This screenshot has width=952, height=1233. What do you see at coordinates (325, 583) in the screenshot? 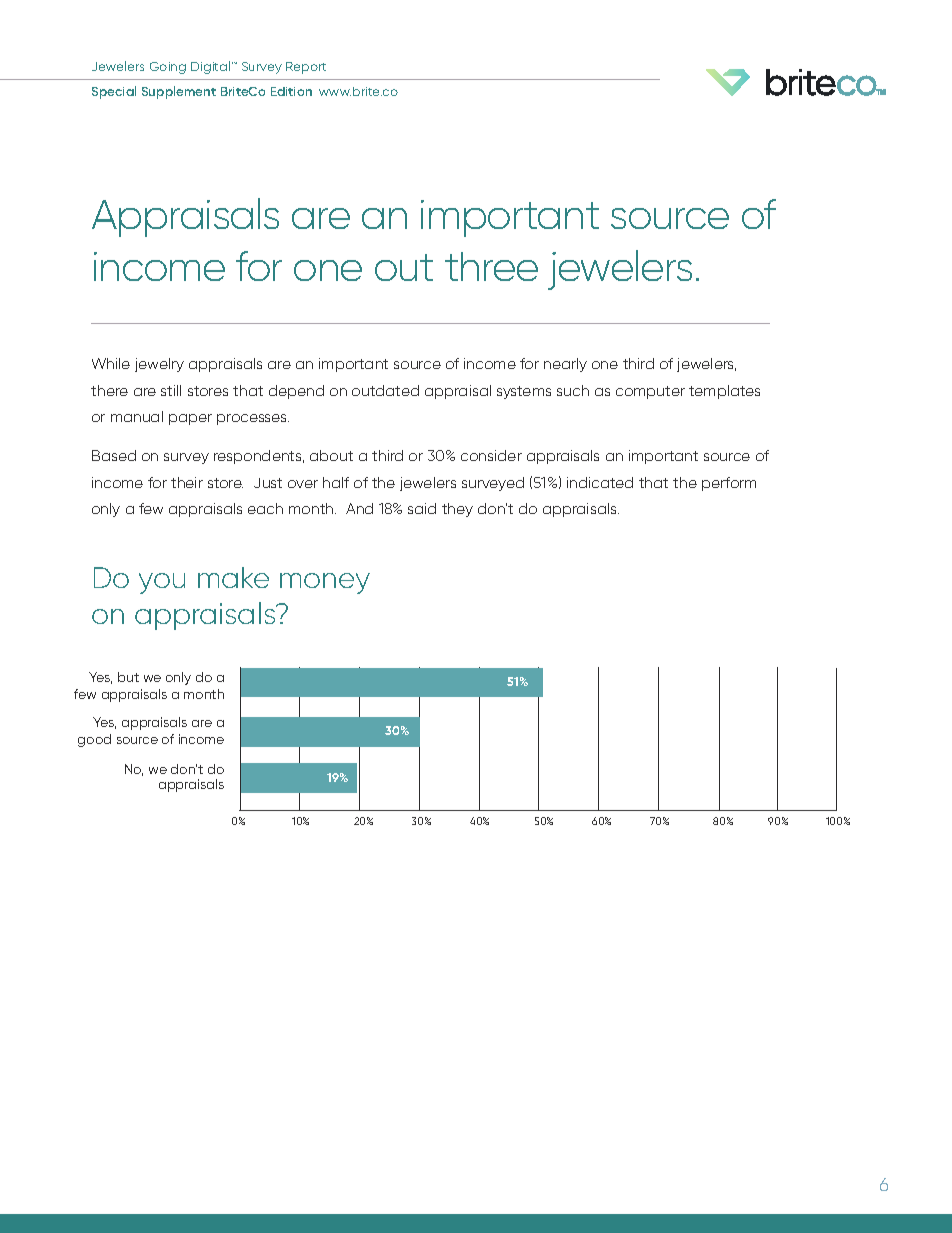
I see `money` at bounding box center [325, 583].
